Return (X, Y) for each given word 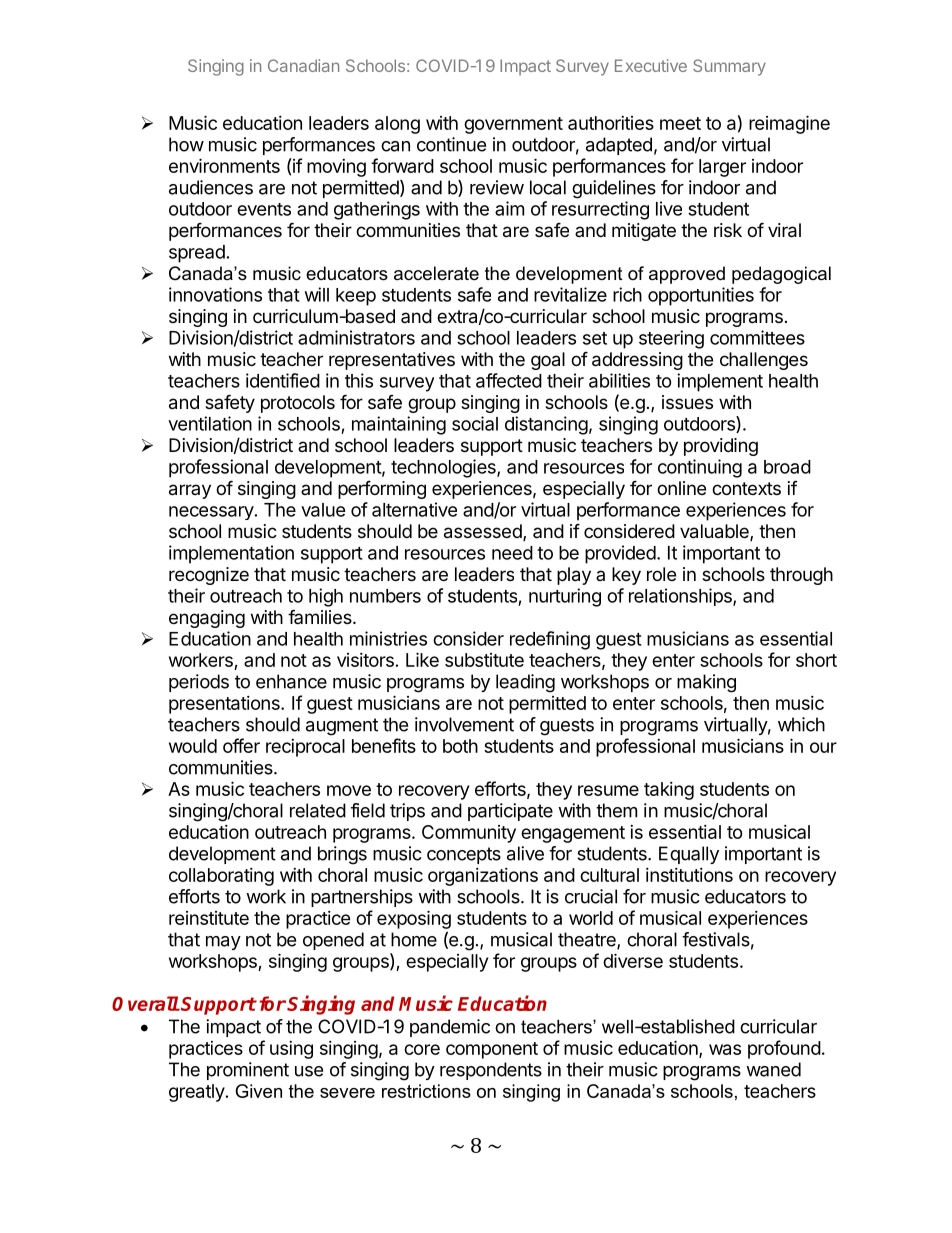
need (512, 553)
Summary (729, 67)
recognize (209, 576)
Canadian (303, 65)
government (513, 125)
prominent (248, 1071)
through (801, 576)
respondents (491, 1071)
